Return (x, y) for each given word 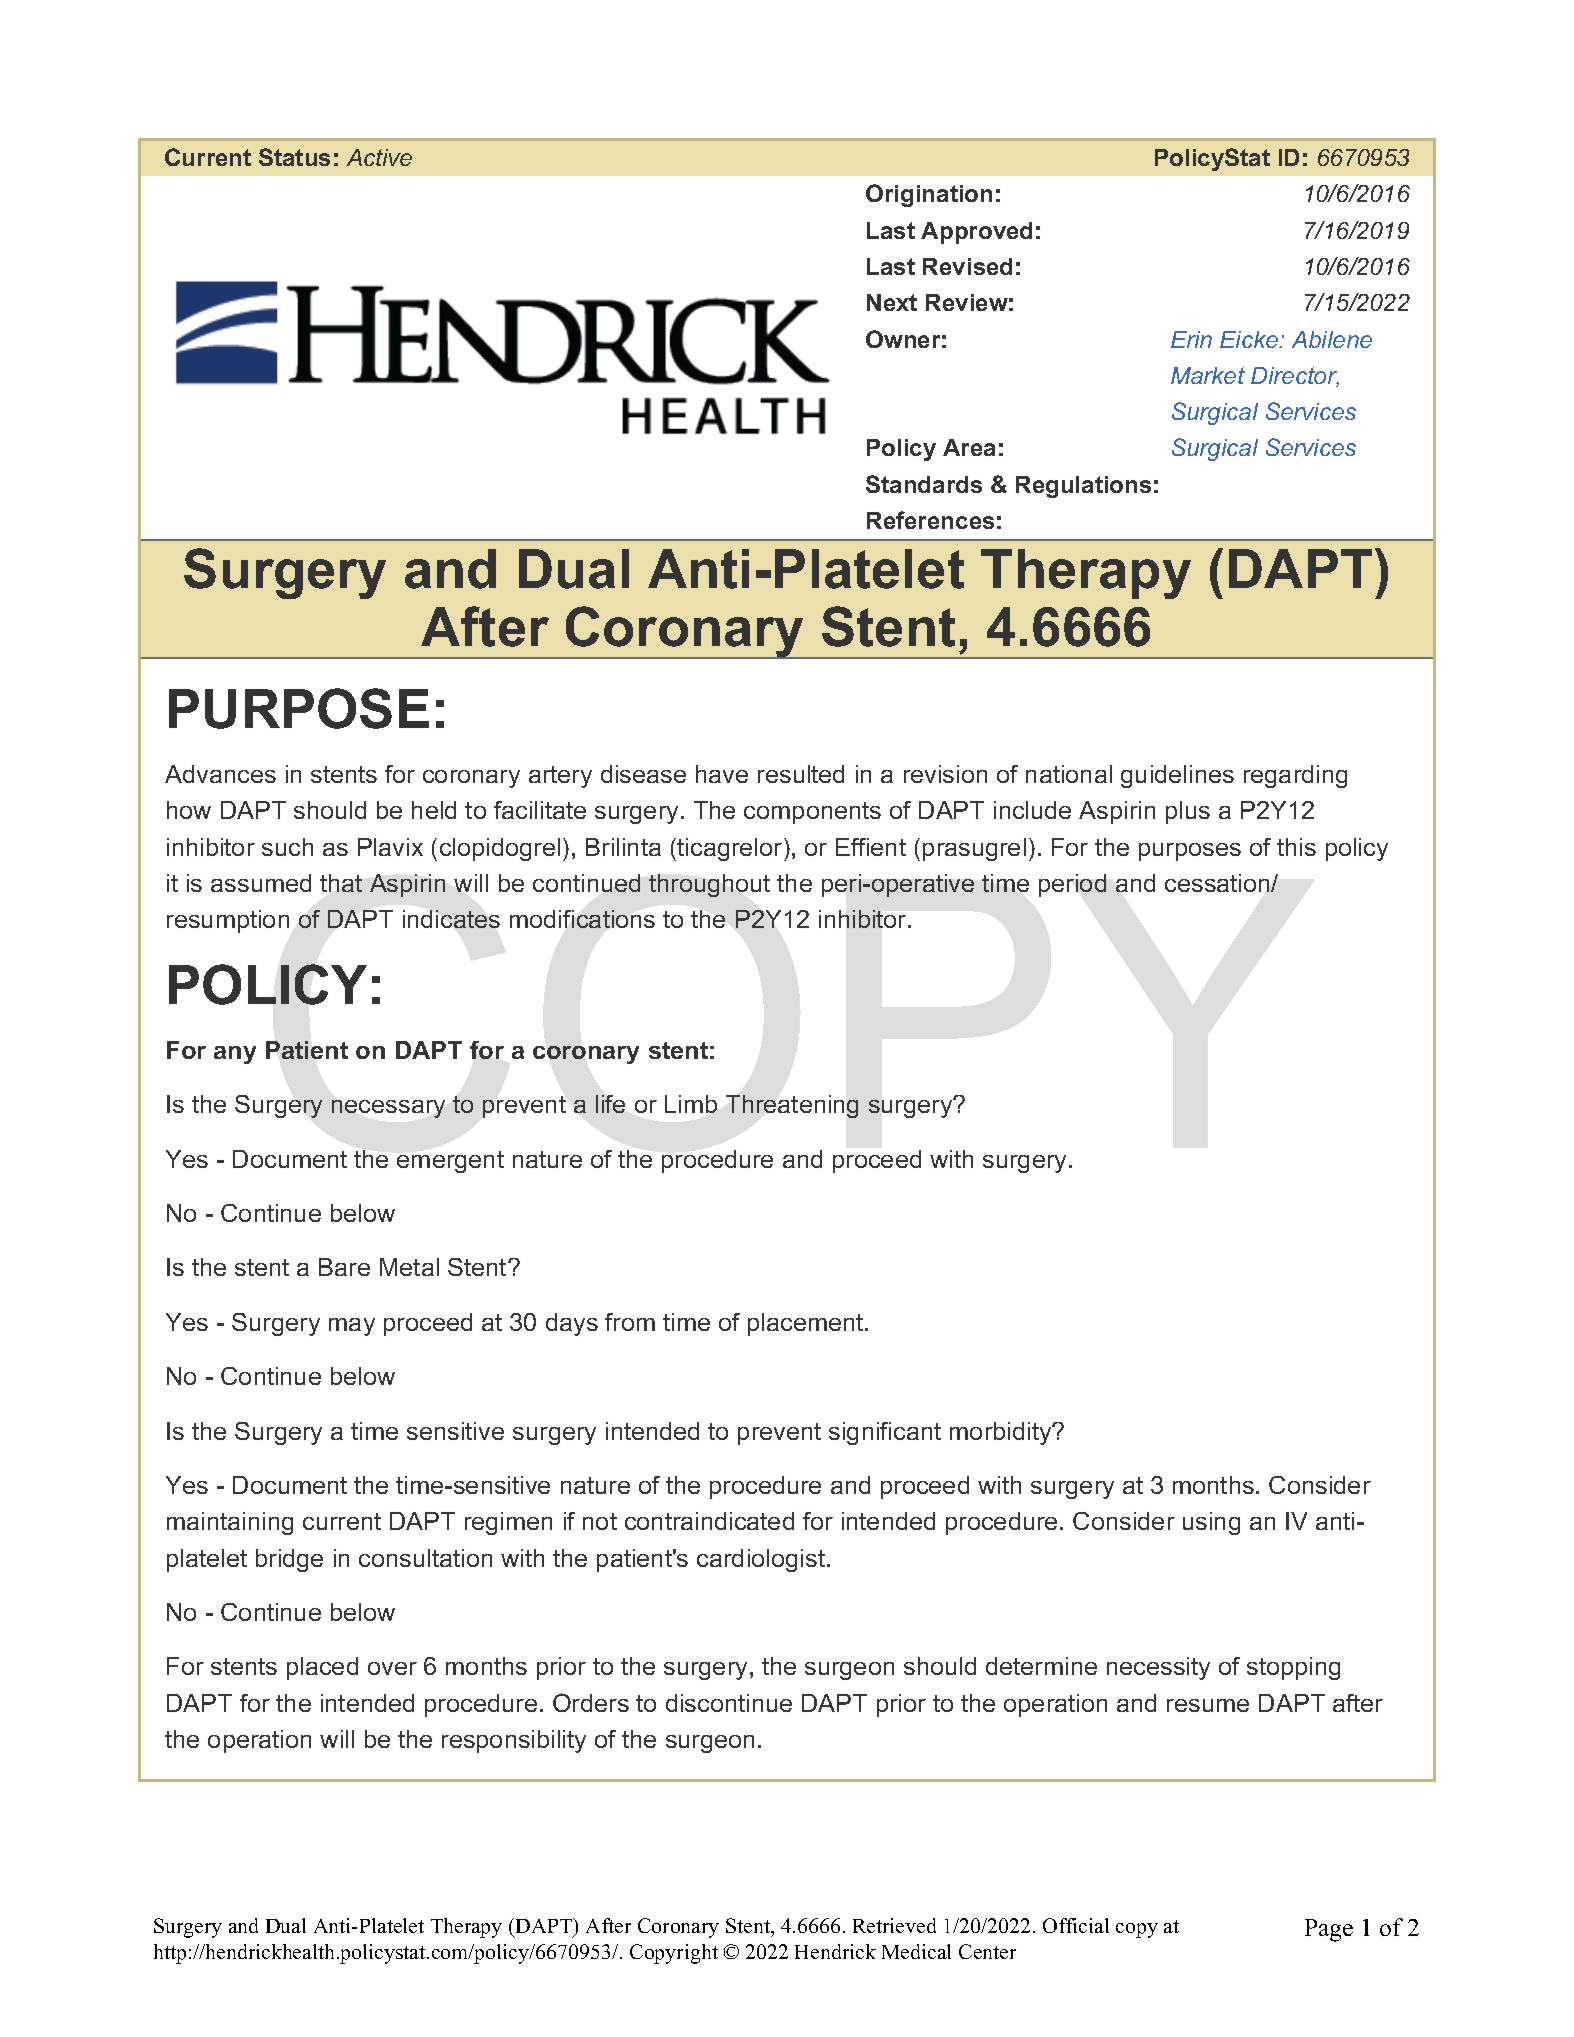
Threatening (792, 1106)
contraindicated (709, 1521)
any (235, 1055)
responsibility (514, 1741)
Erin (1191, 339)
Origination (929, 195)
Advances (220, 774)
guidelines (1177, 776)
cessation (1218, 883)
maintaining (230, 1523)
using (1211, 1523)
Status (294, 157)
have (722, 774)
